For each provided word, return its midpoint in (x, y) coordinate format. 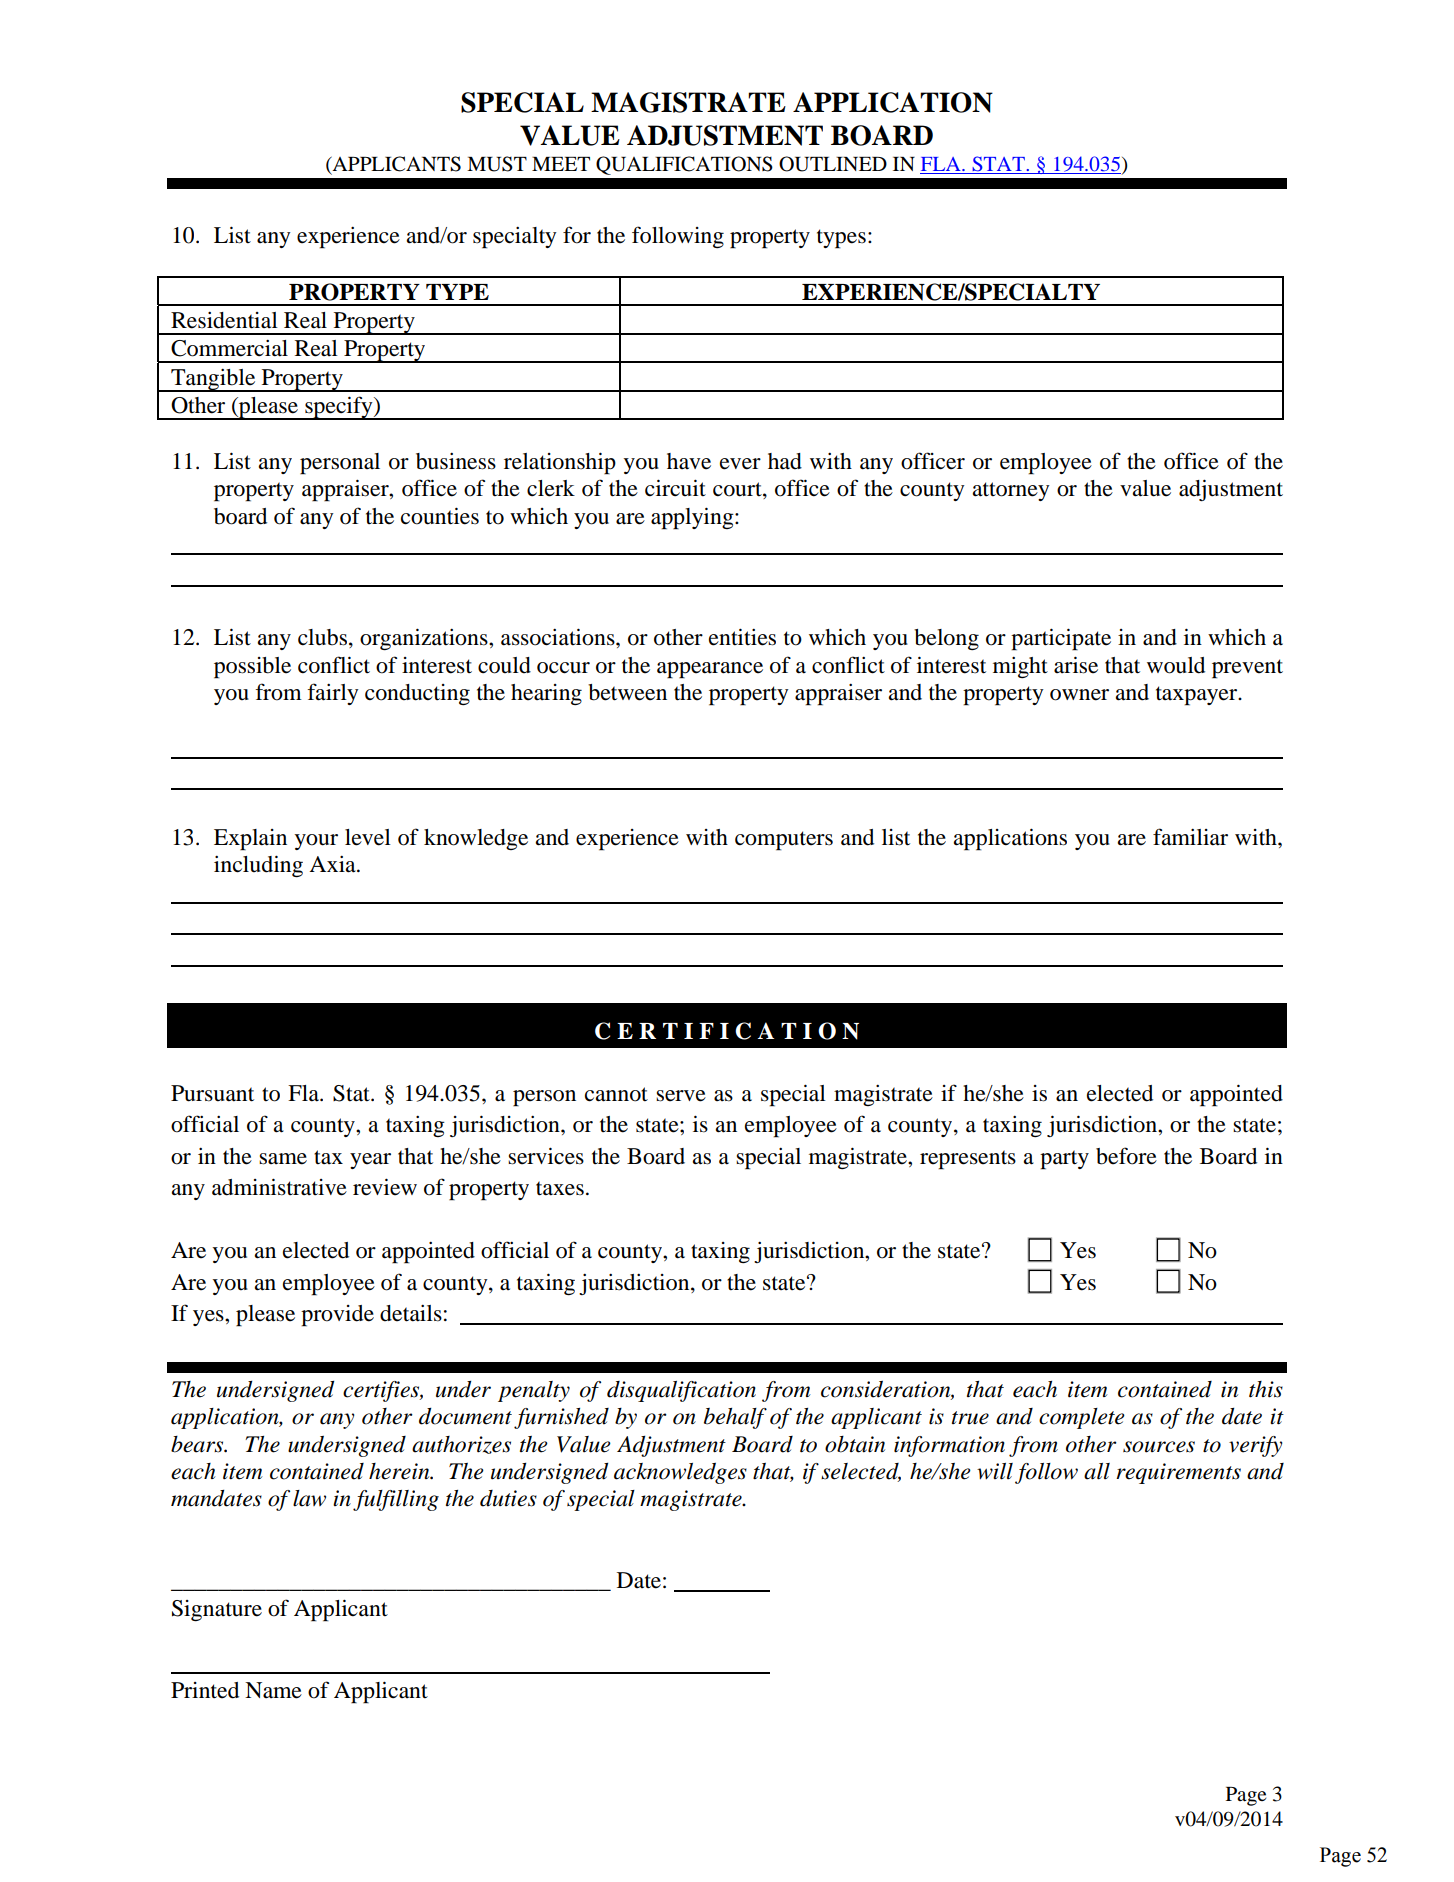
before (1126, 1156)
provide (337, 1316)
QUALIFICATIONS (684, 165)
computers (784, 841)
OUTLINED (833, 164)
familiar (1190, 837)
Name (273, 1690)
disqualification (681, 1391)
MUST (497, 164)
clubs (322, 637)
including (258, 866)
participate (1061, 639)
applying (693, 518)
